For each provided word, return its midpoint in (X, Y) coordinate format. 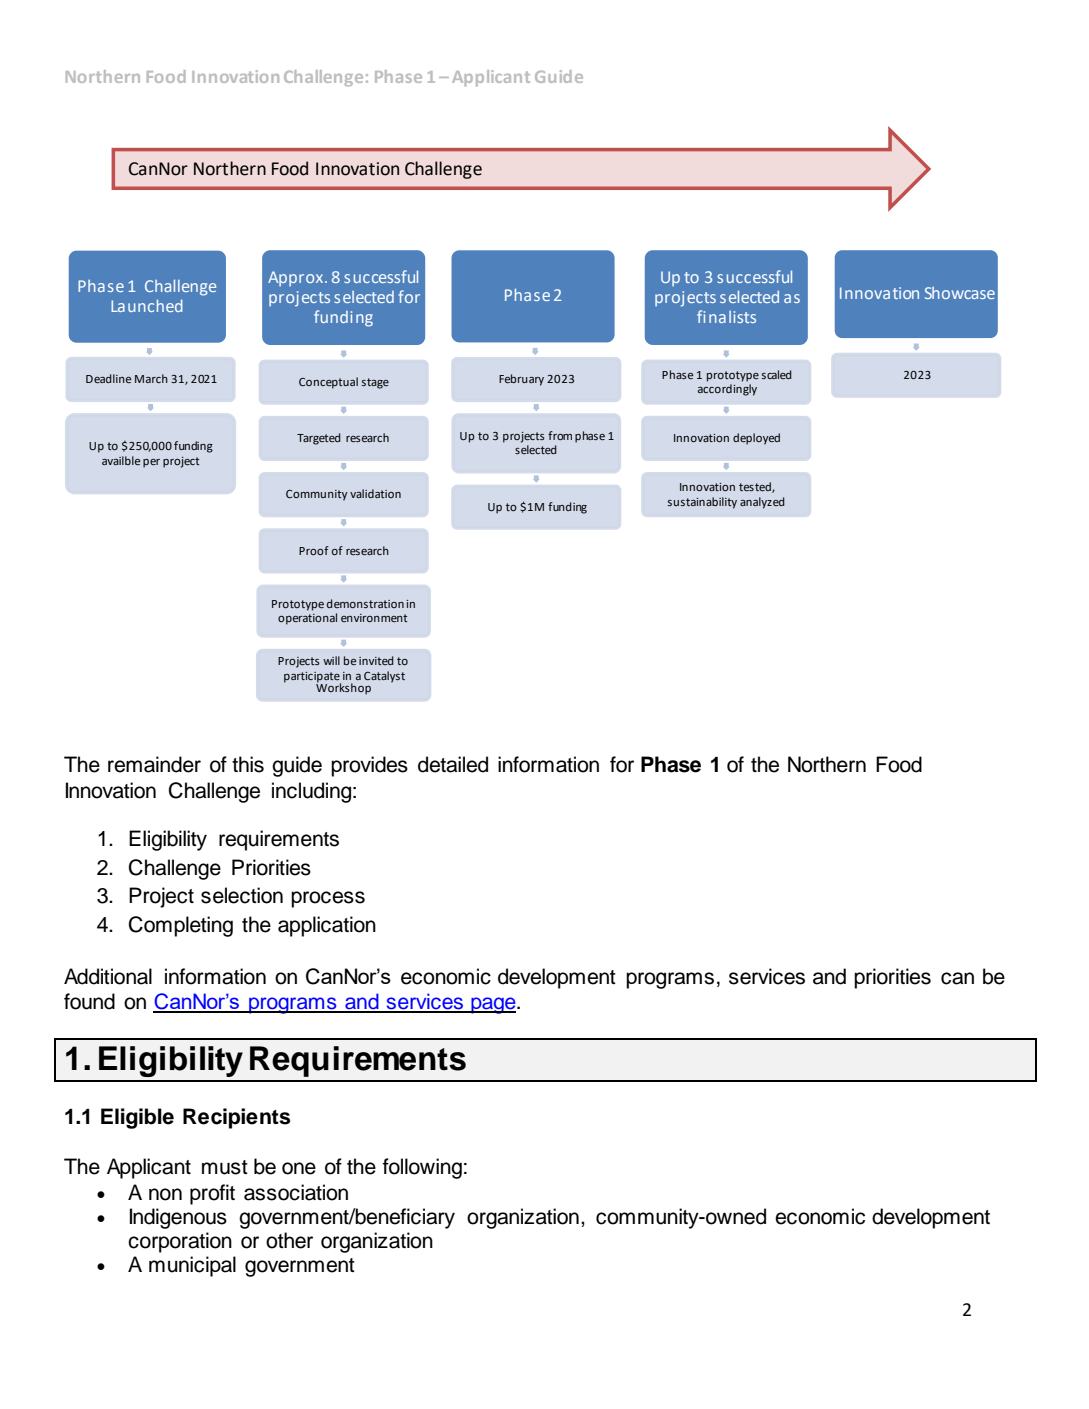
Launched (147, 305)
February (521, 380)
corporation (180, 1242)
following (422, 1168)
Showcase (960, 293)
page (493, 1005)
